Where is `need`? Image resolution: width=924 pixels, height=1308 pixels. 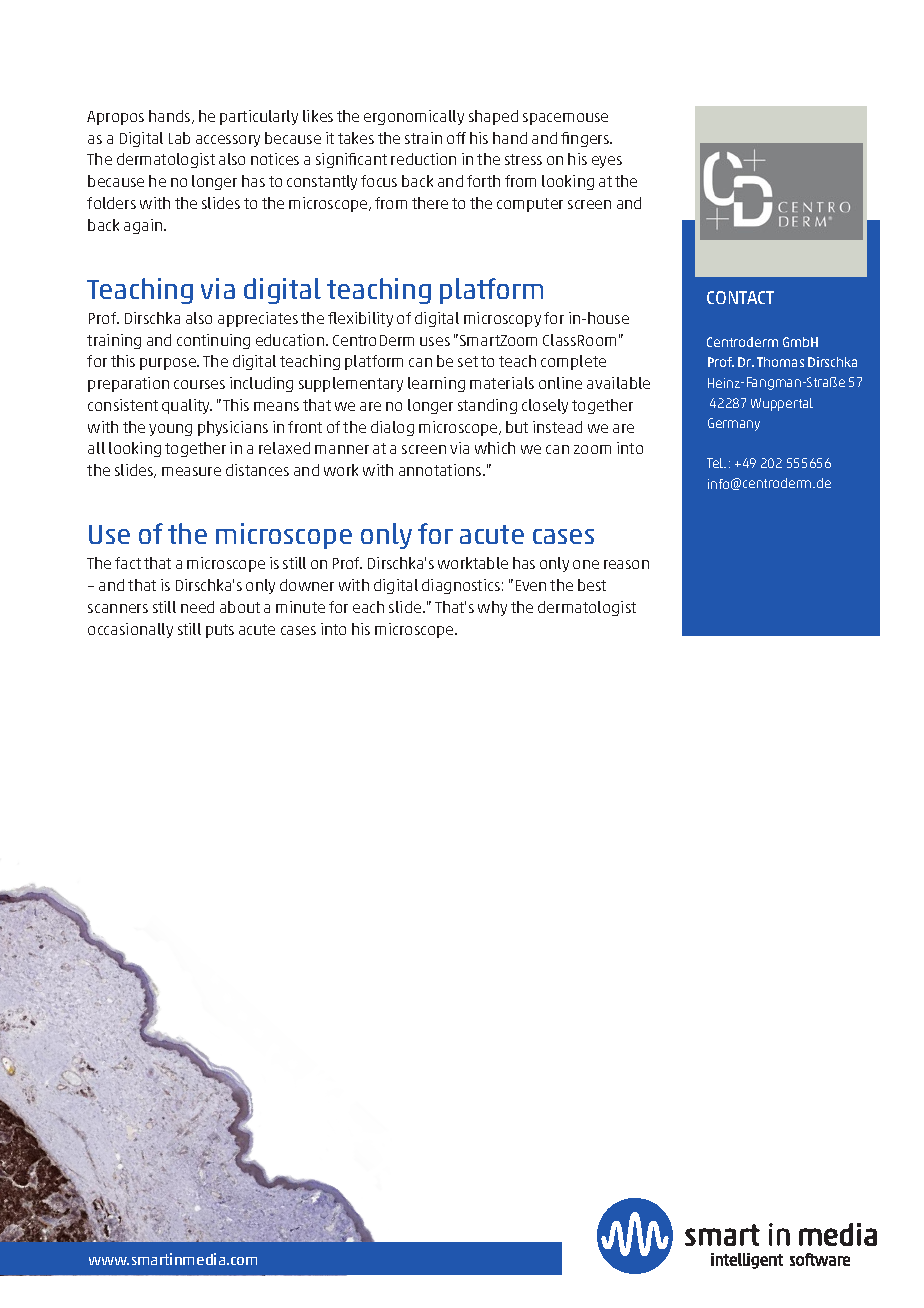 need is located at coordinates (197, 607).
